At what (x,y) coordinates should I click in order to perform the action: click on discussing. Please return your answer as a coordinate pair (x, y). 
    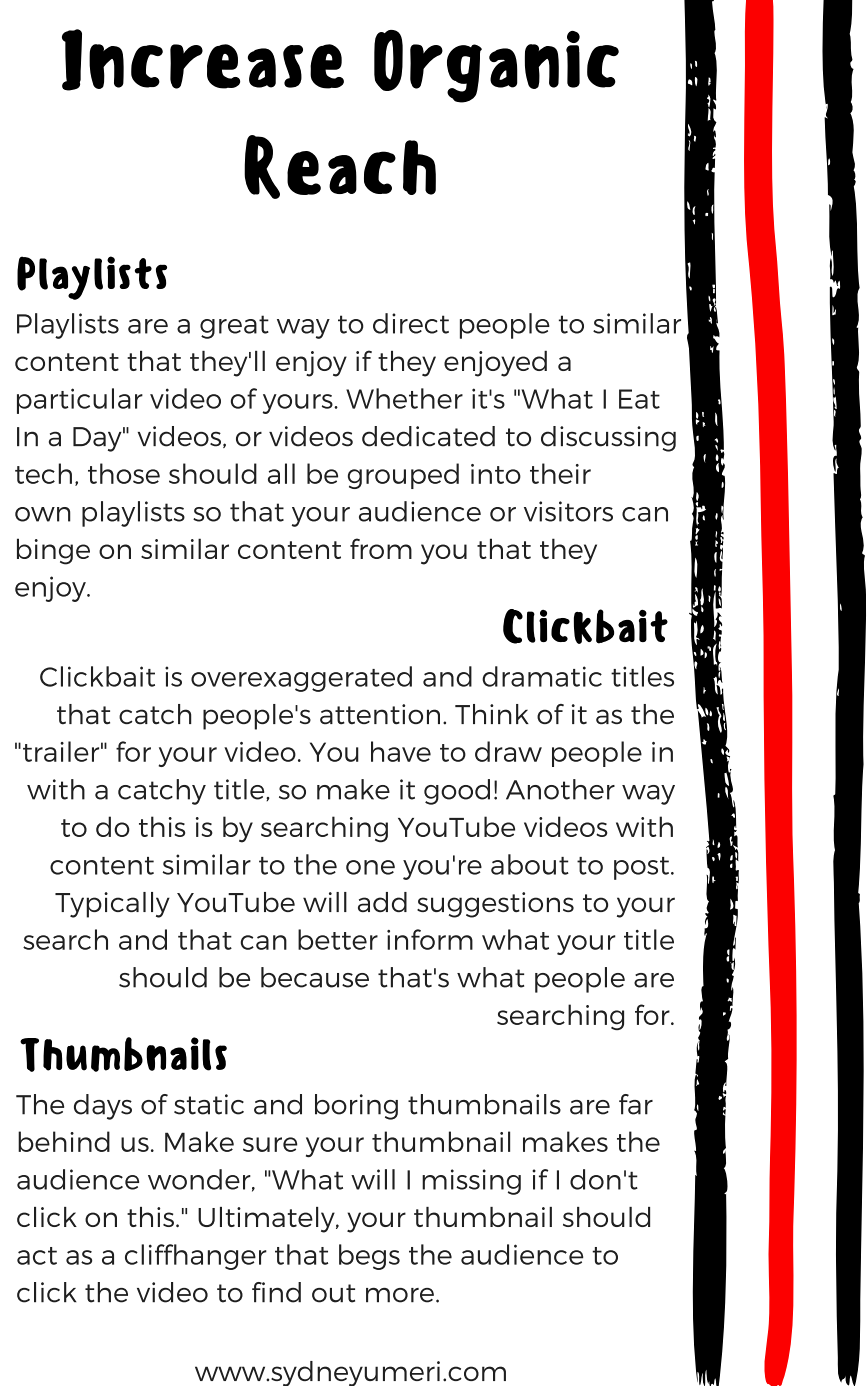
    Looking at the image, I should click on (608, 439).
